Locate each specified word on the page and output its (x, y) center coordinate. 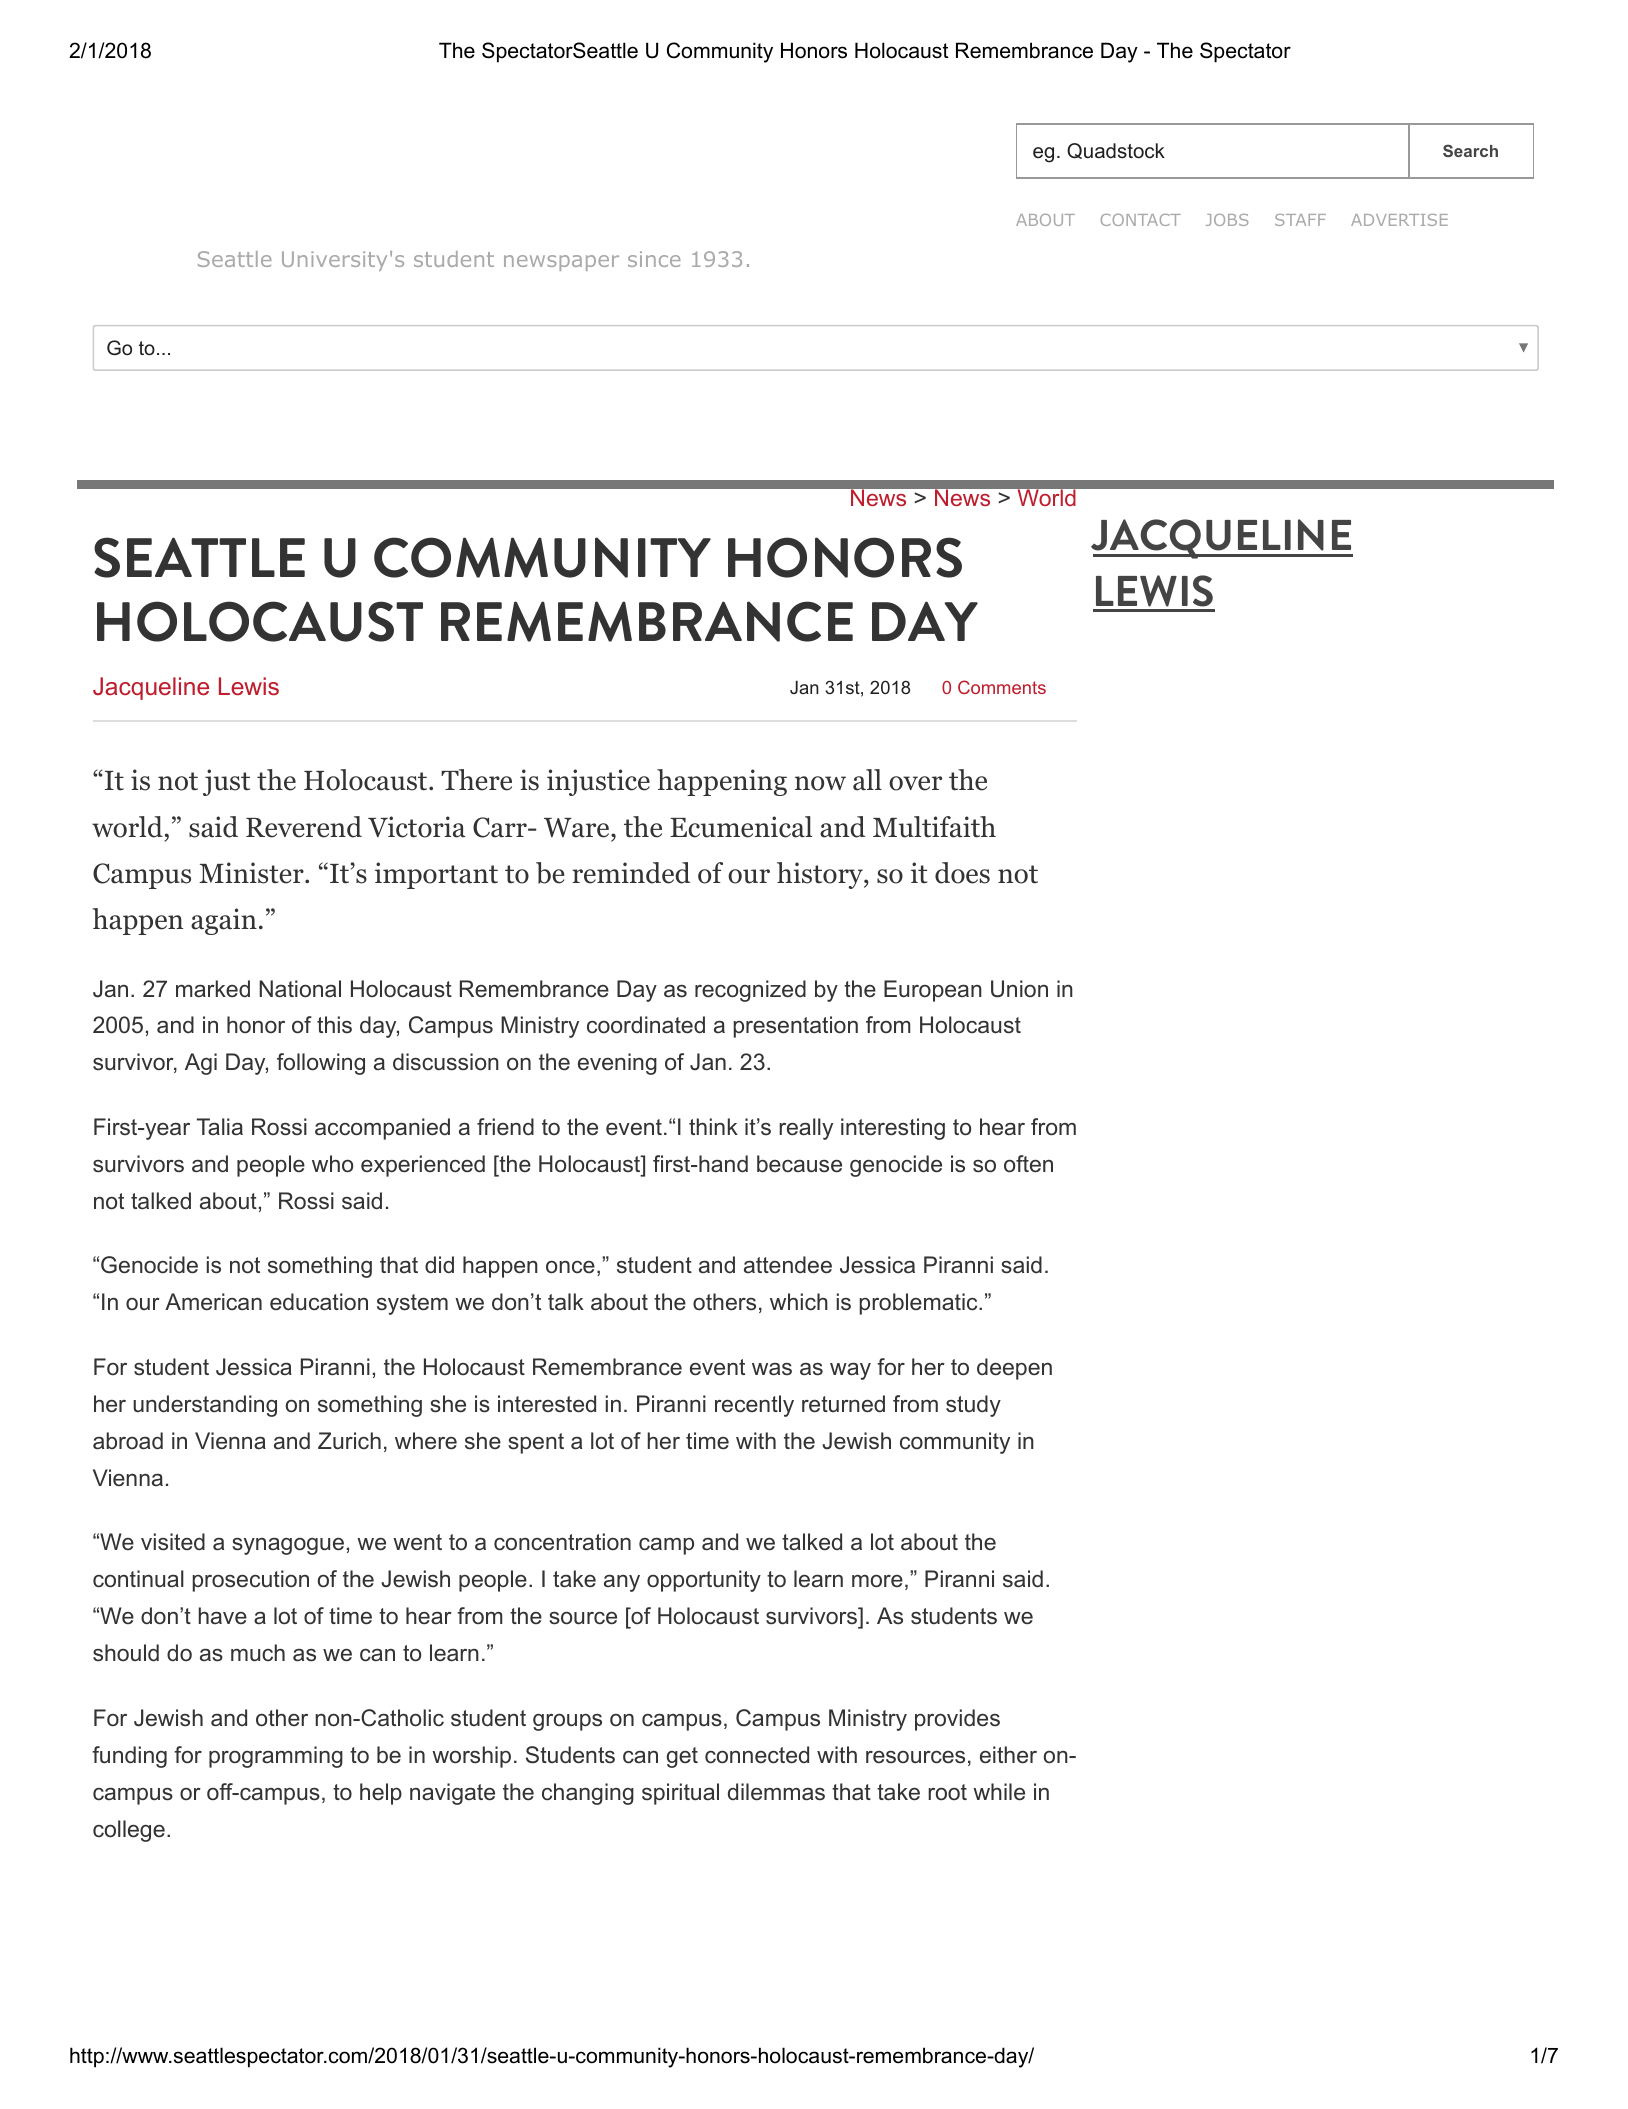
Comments (1002, 687)
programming (276, 1757)
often (1028, 1164)
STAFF (1300, 220)
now (820, 783)
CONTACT (1141, 220)
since (654, 259)
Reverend (304, 827)
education (319, 1302)
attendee (788, 1265)
